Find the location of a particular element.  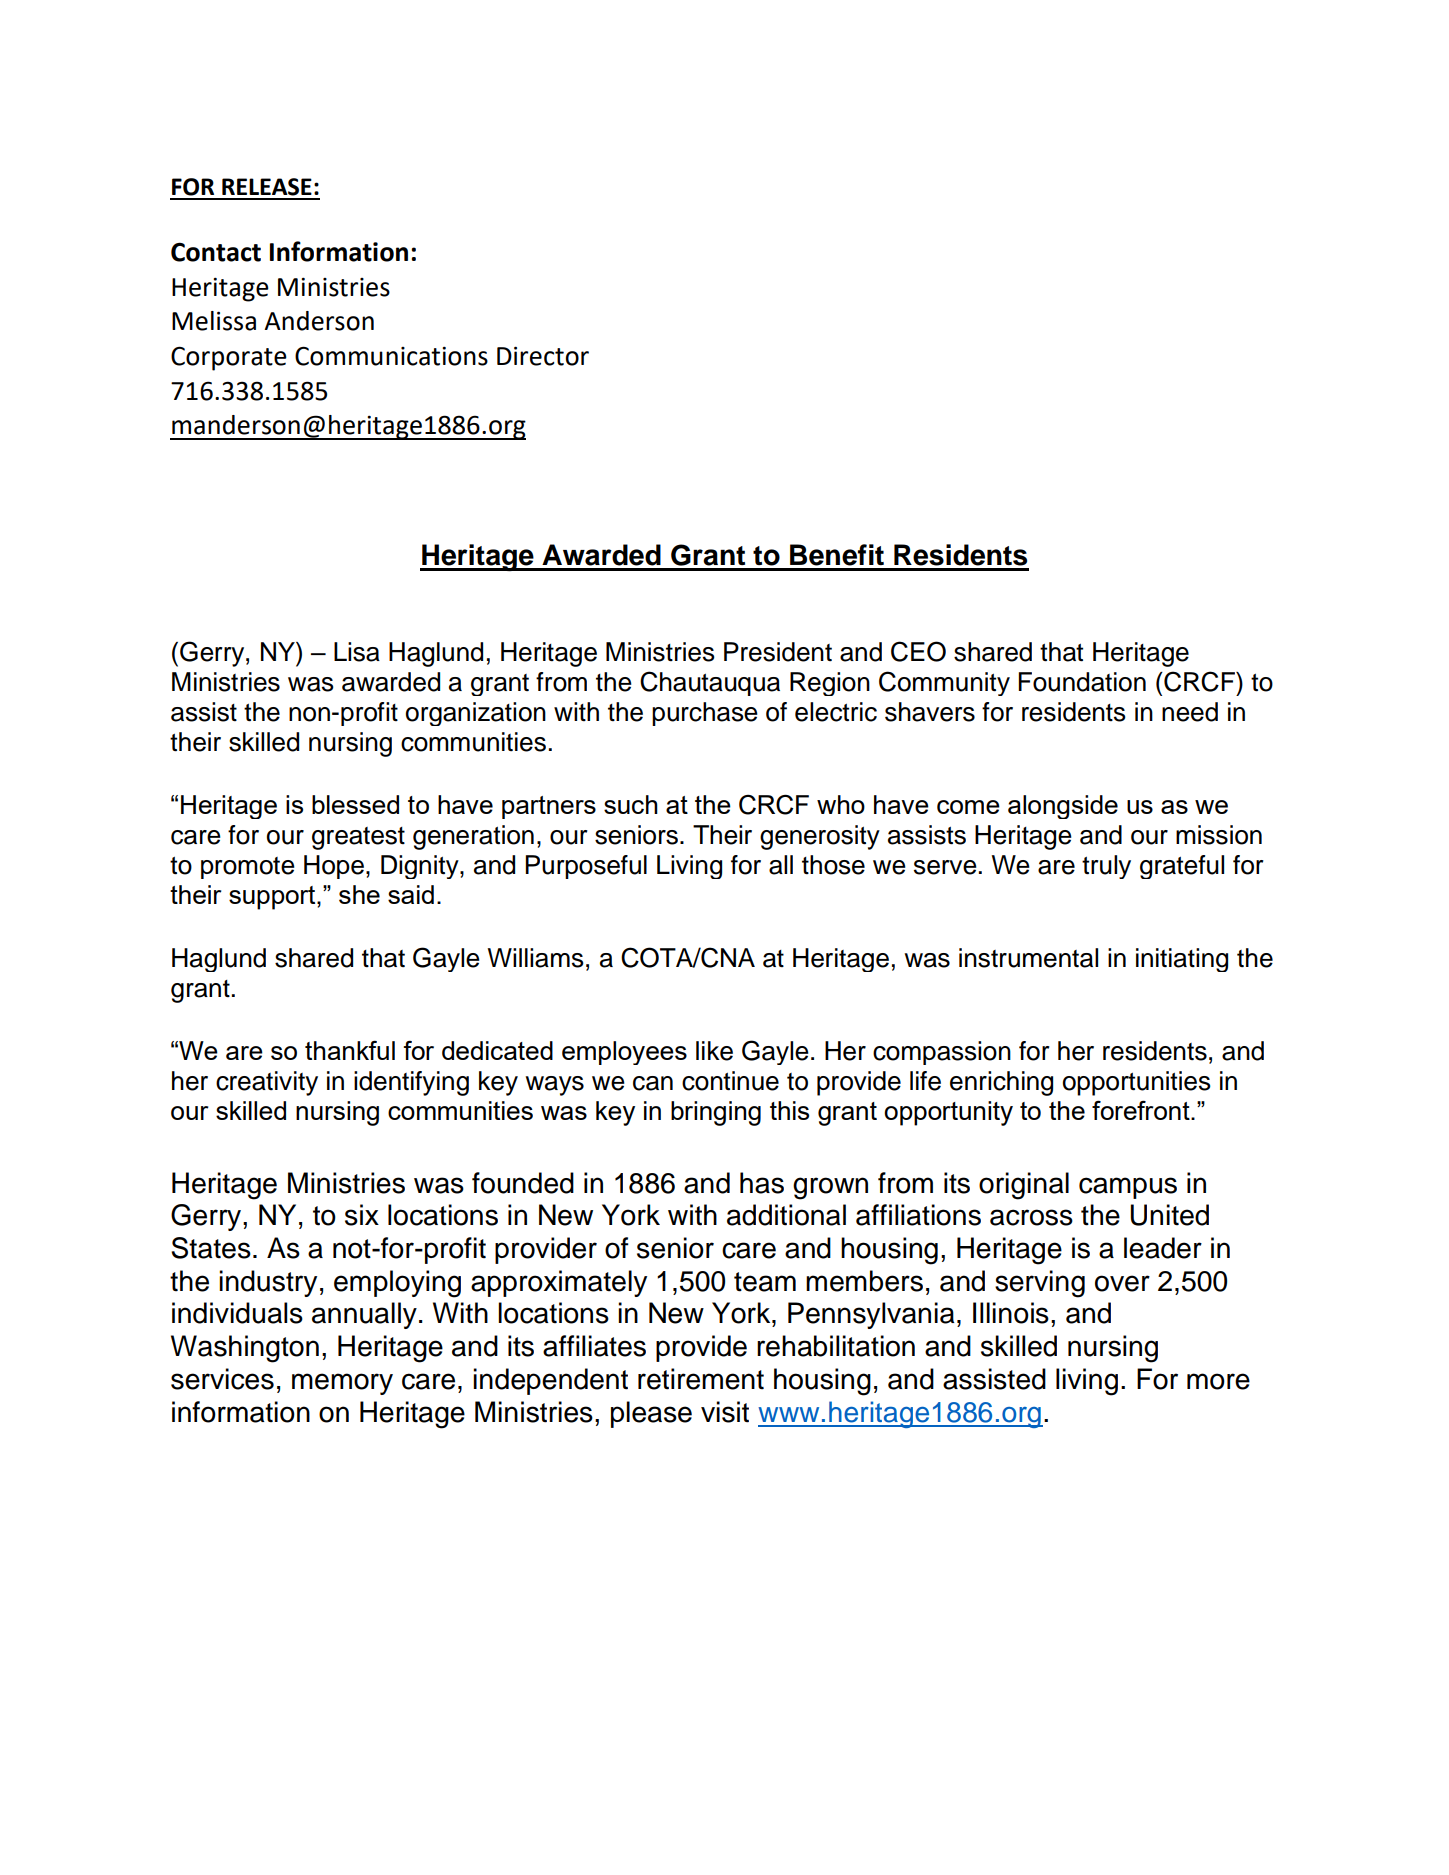

like is located at coordinates (714, 1051).
